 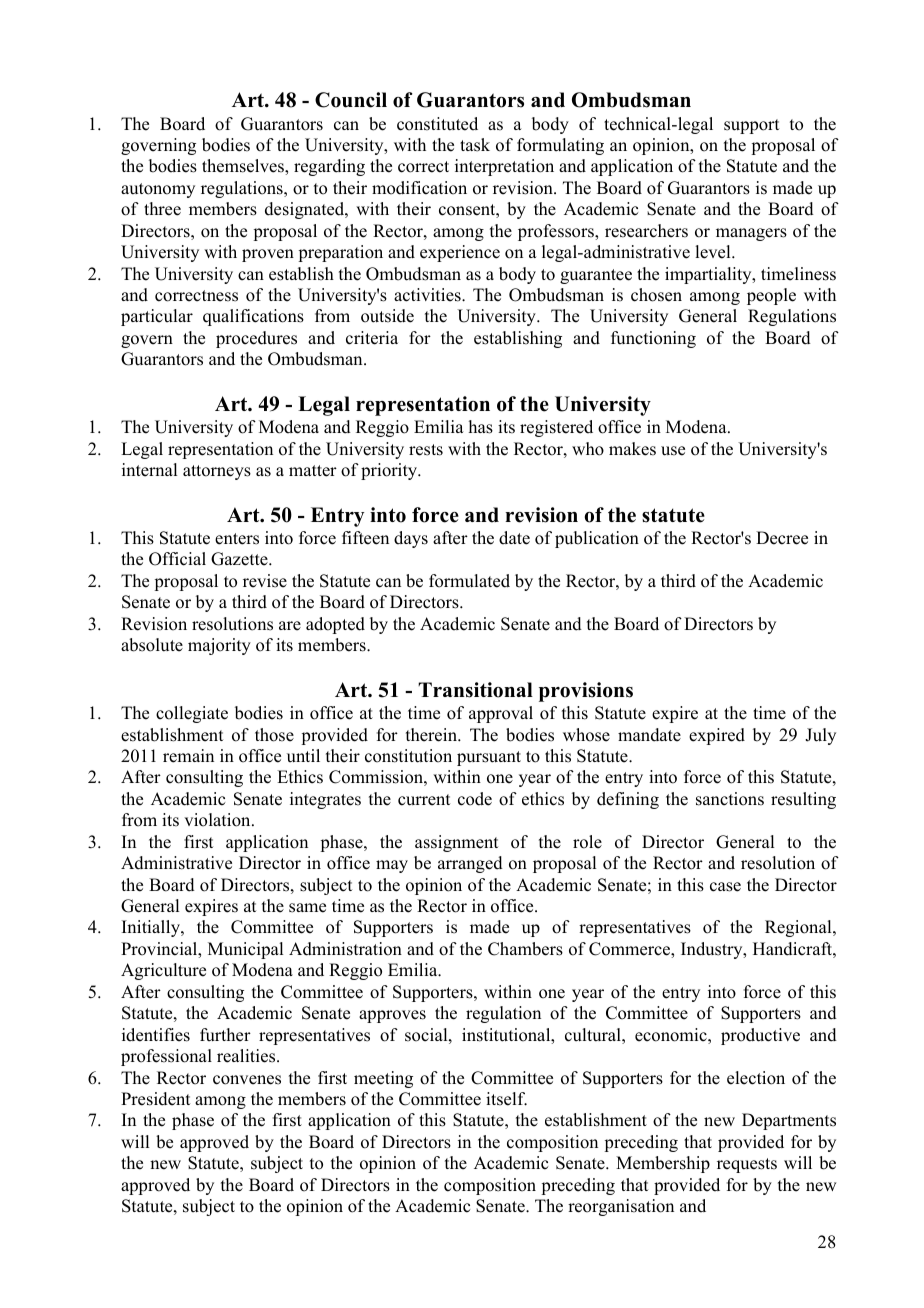 What do you see at coordinates (730, 799) in the screenshot?
I see `sanctions` at bounding box center [730, 799].
